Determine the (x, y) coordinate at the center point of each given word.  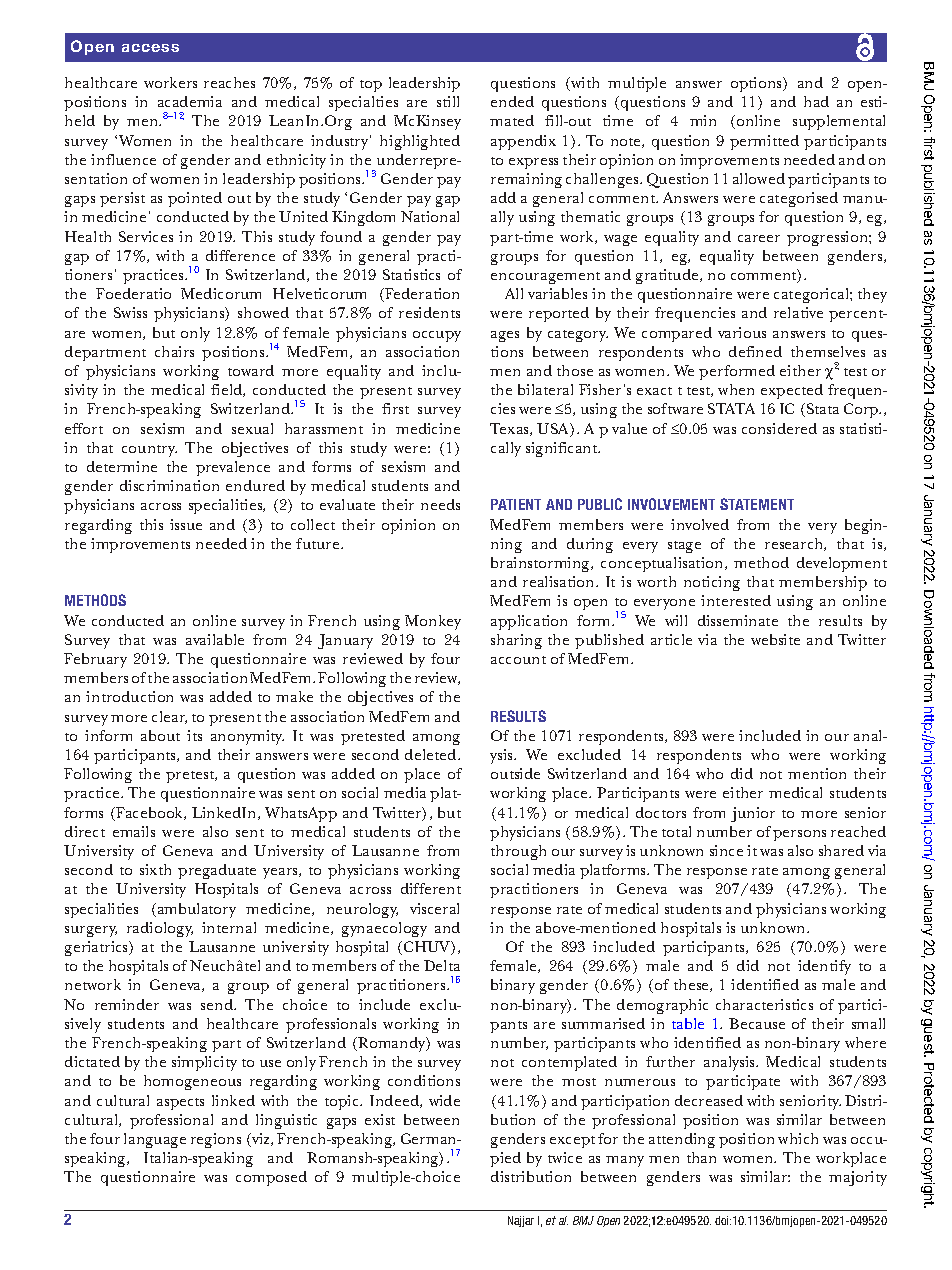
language (155, 1140)
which (798, 1138)
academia (190, 101)
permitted (764, 142)
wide (444, 1100)
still (448, 101)
